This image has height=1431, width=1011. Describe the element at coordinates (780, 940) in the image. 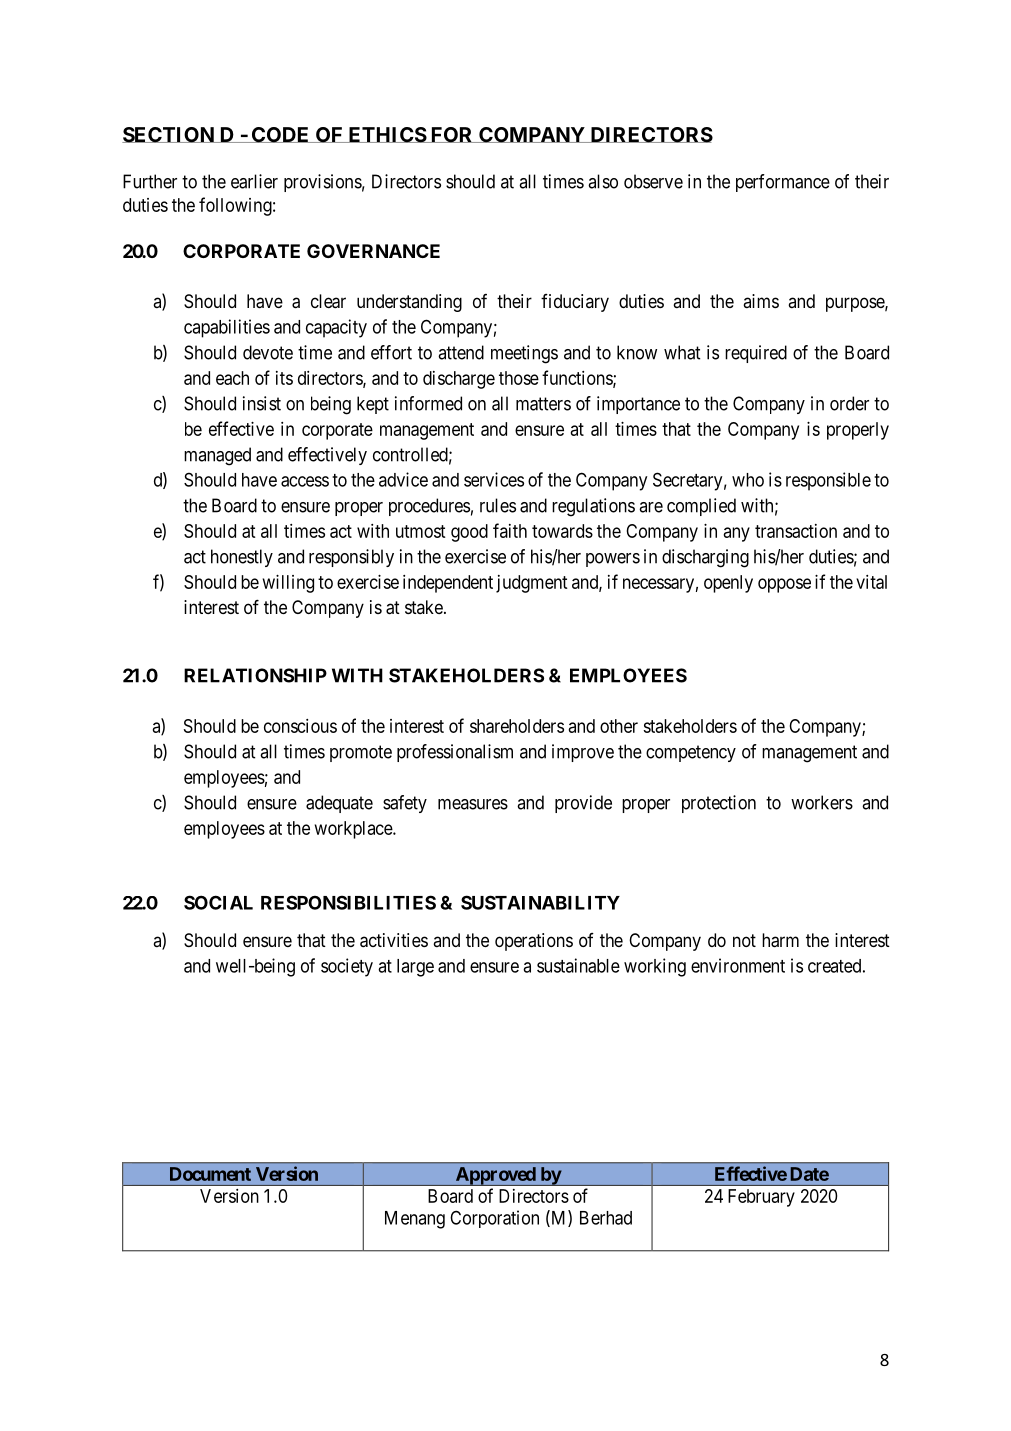

I see `harm` at that location.
